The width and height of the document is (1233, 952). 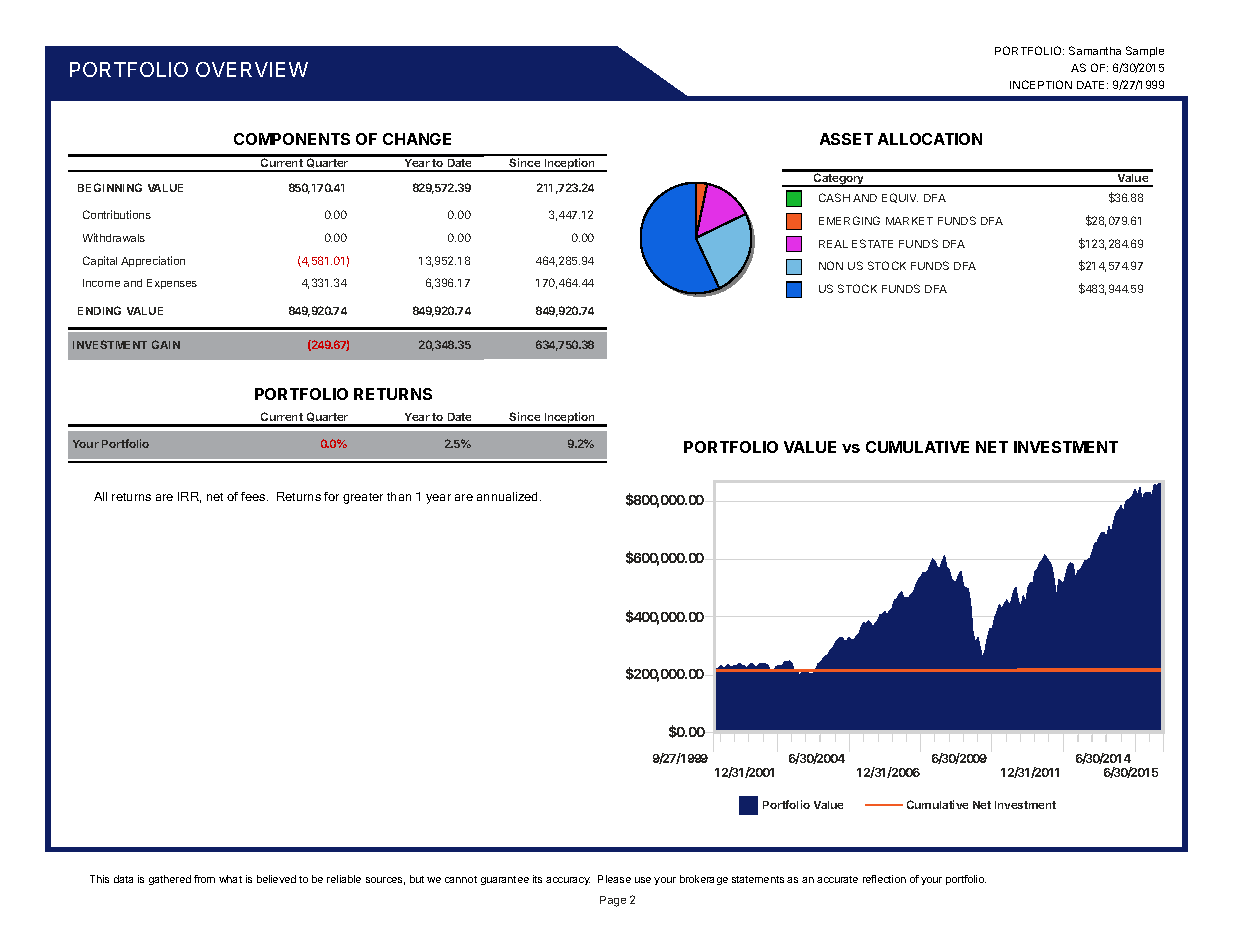 I want to click on CHANGE, so click(x=417, y=139).
